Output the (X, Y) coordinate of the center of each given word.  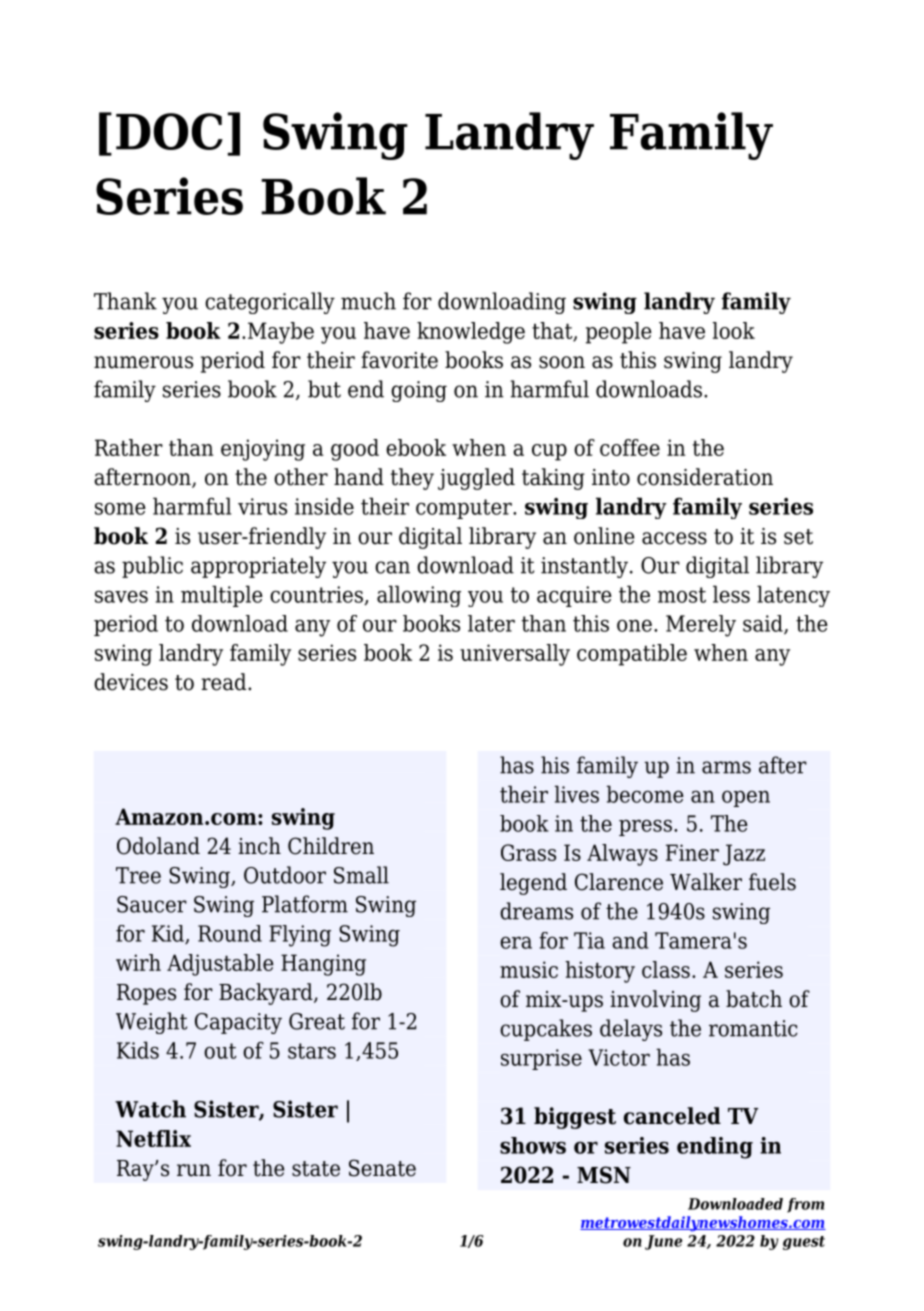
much (368, 301)
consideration (705, 477)
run (194, 1170)
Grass (528, 852)
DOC (169, 131)
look (734, 330)
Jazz (744, 855)
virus (262, 506)
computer (465, 509)
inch (259, 846)
